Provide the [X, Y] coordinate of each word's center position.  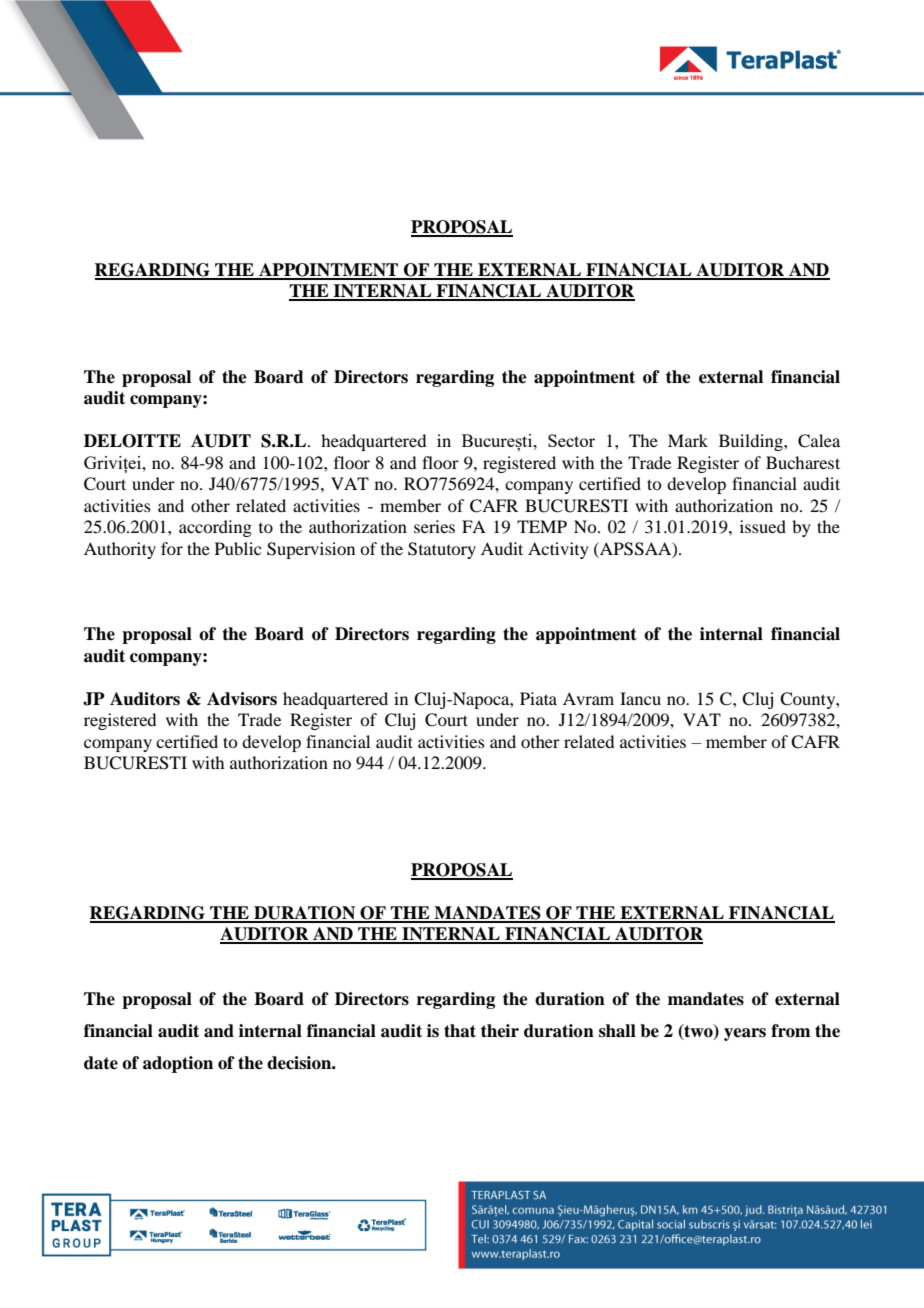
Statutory [442, 550]
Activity [558, 550]
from [790, 1031]
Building [752, 442]
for [172, 548]
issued [763, 526]
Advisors [242, 699]
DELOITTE [132, 441]
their [500, 1031]
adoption [178, 1064]
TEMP [542, 526]
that [460, 1031]
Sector [571, 440]
